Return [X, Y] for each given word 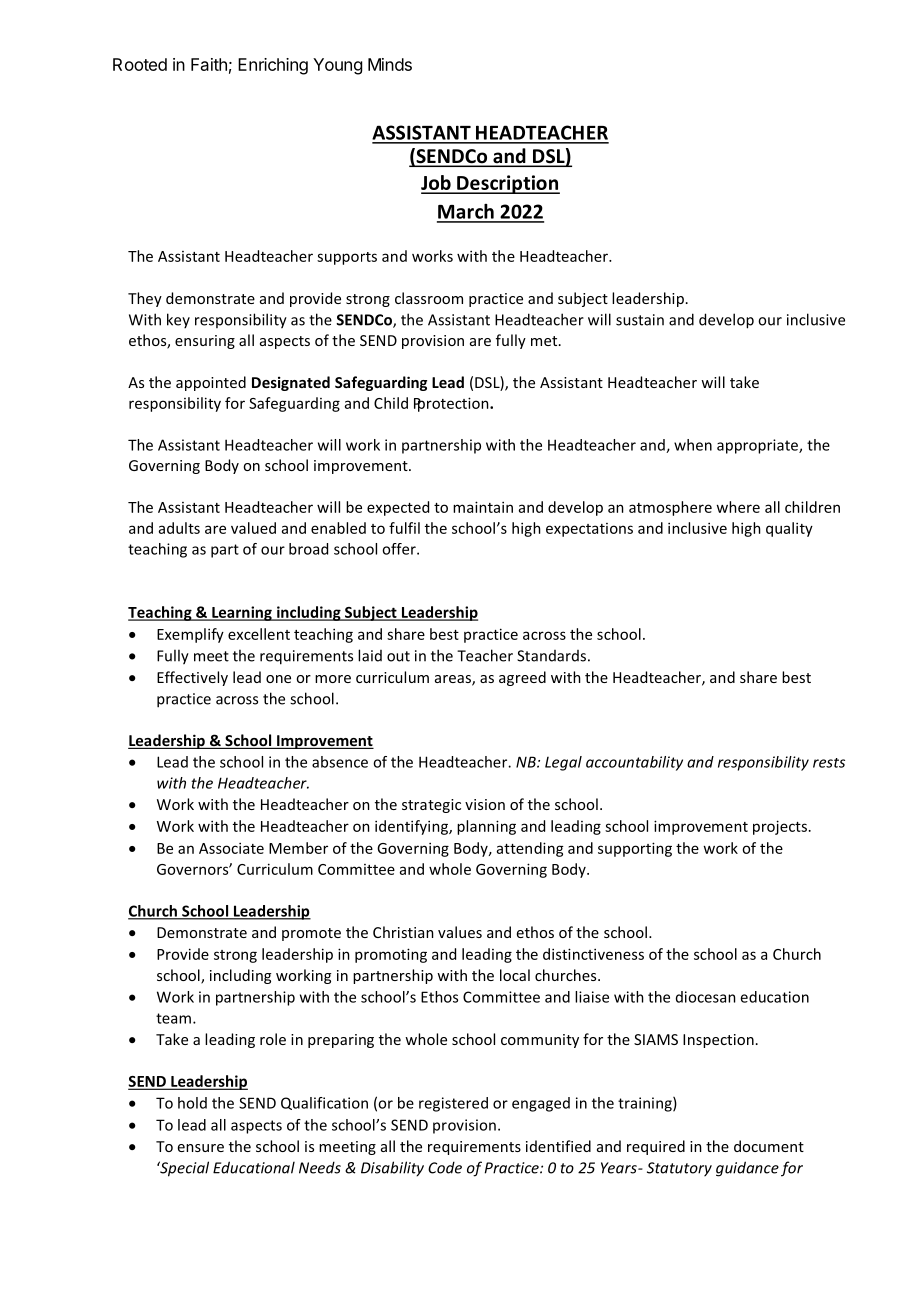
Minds [390, 64]
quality [789, 529]
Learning [242, 613]
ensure [201, 1148]
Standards [551, 656]
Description [507, 184]
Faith [209, 64]
